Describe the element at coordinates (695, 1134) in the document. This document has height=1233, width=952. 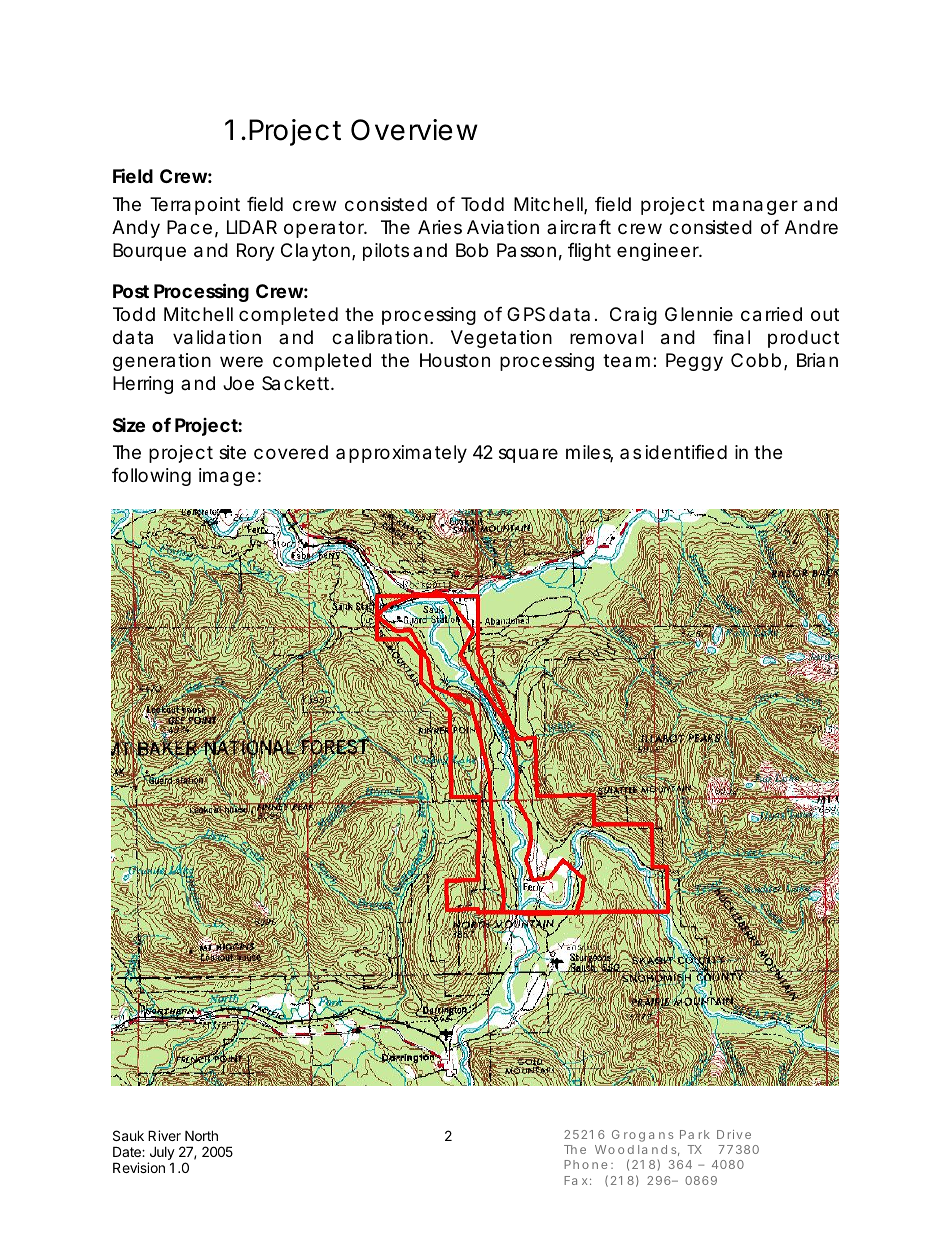
I see `Park` at that location.
